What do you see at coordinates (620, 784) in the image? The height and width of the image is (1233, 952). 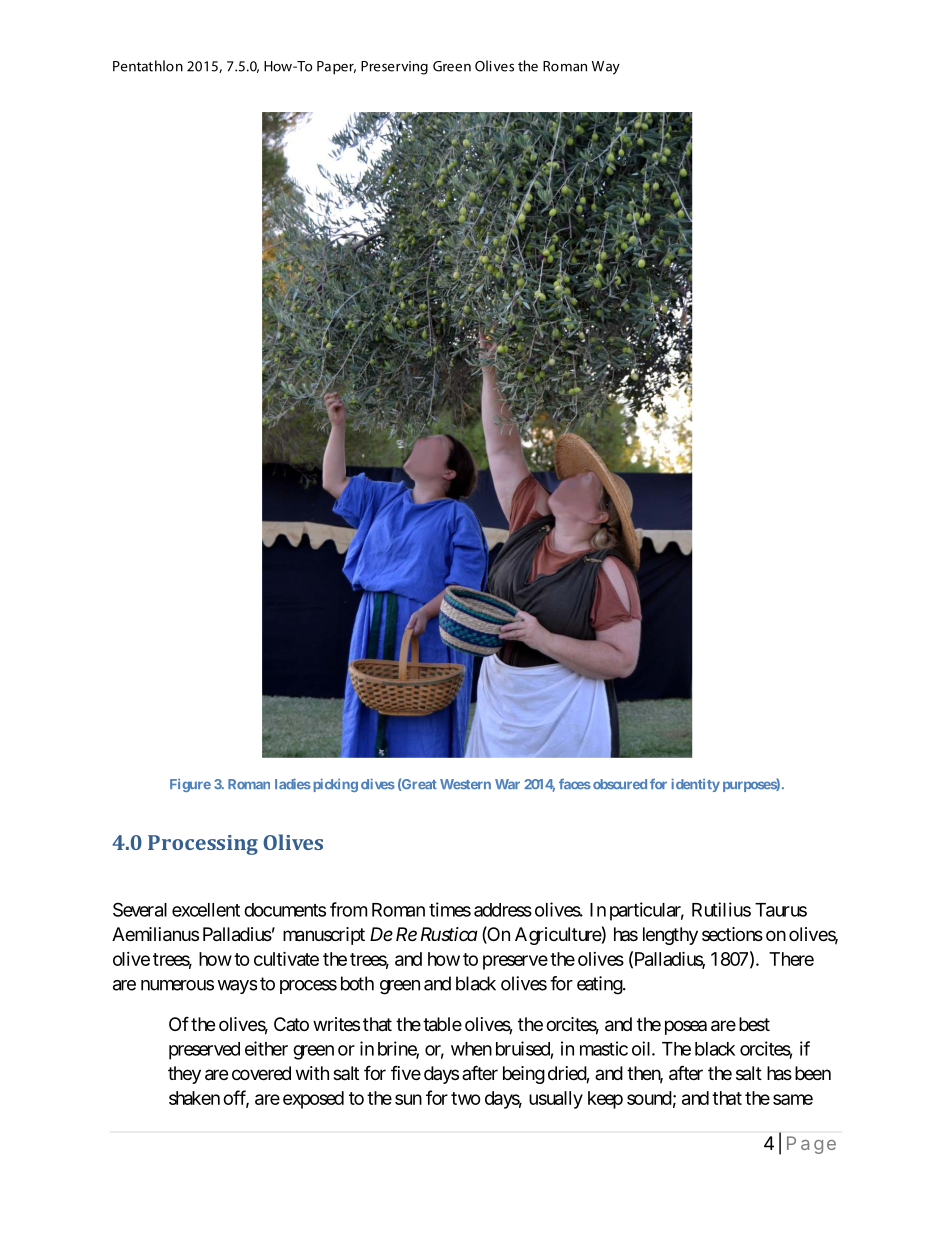 I see `obscured` at bounding box center [620, 784].
